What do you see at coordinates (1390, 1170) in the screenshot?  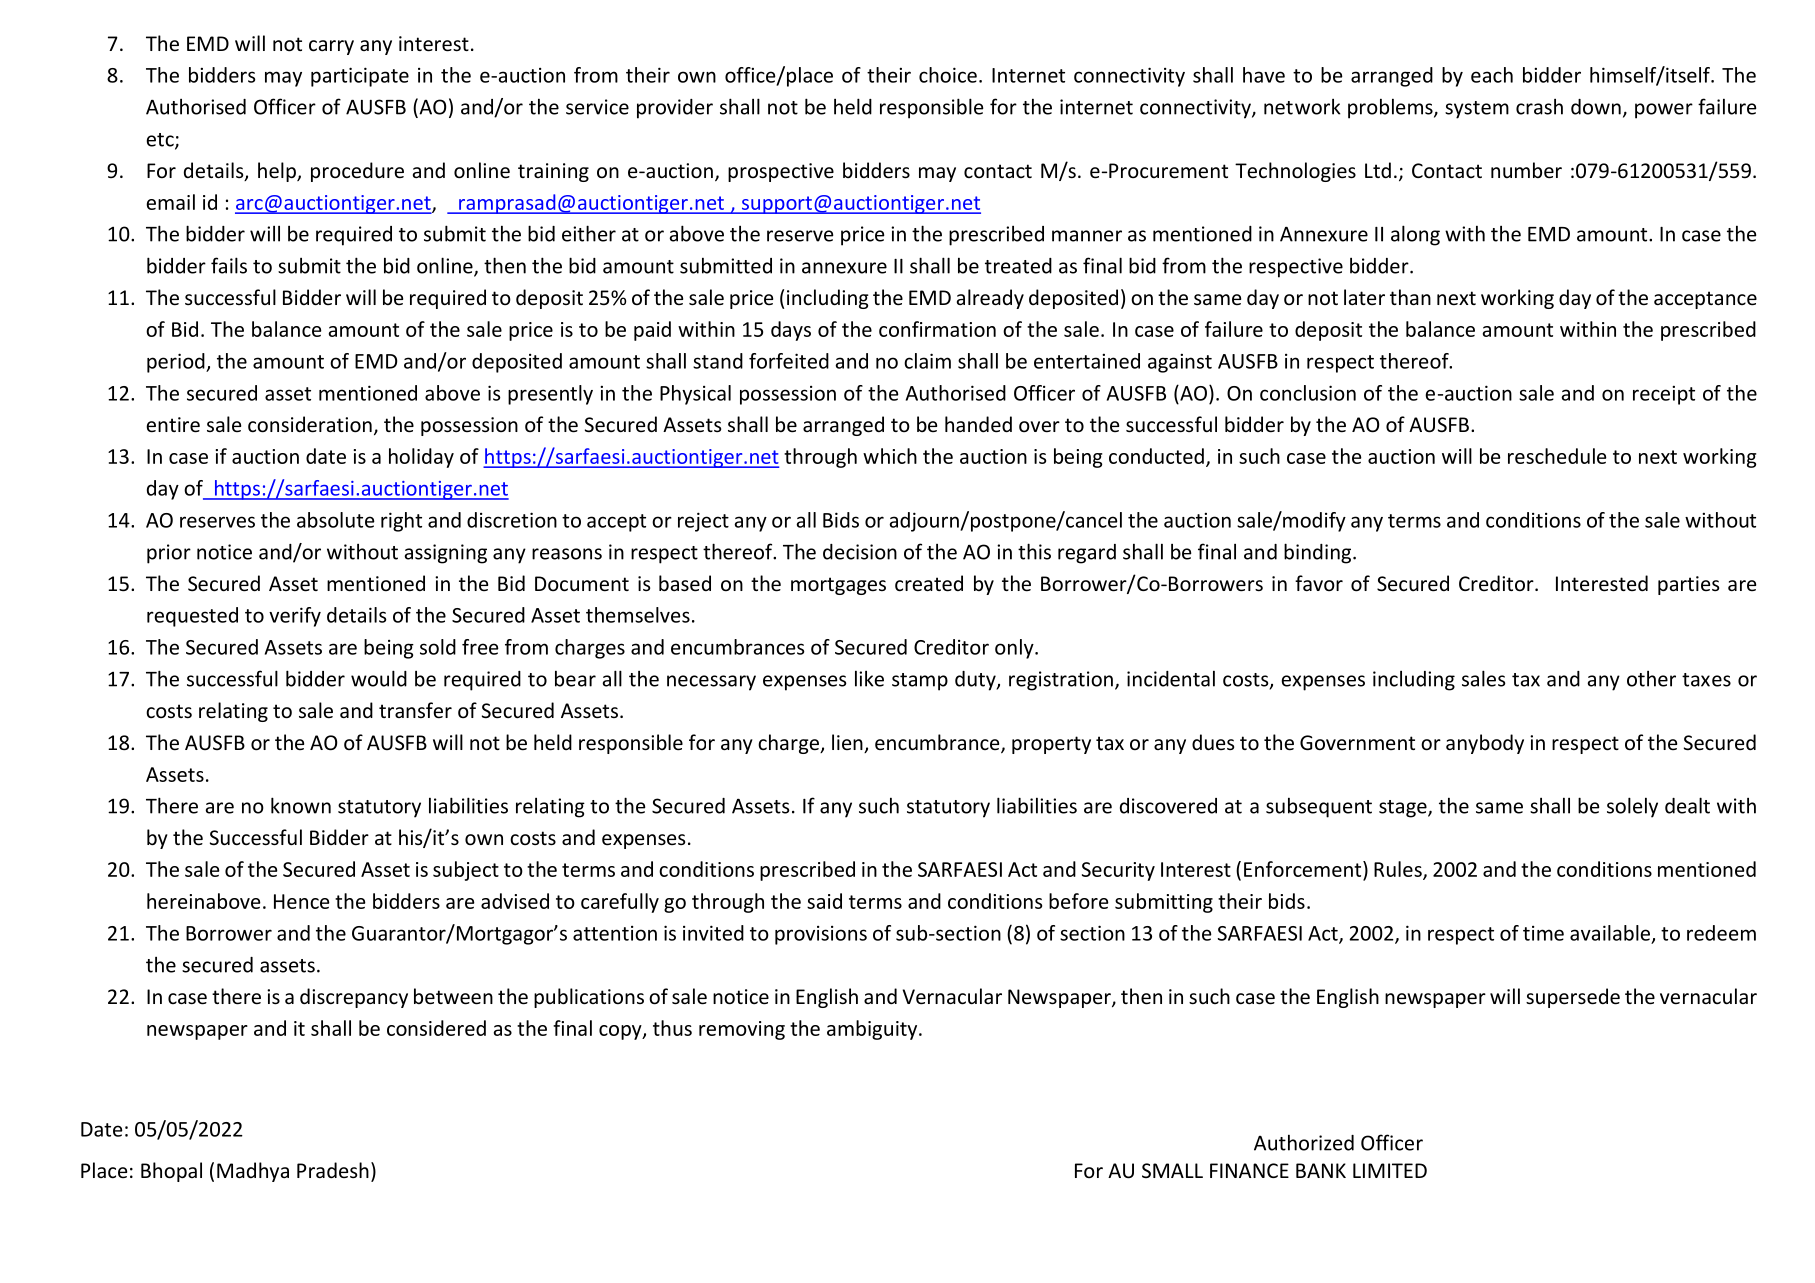 I see `LIMITED` at bounding box center [1390, 1170].
